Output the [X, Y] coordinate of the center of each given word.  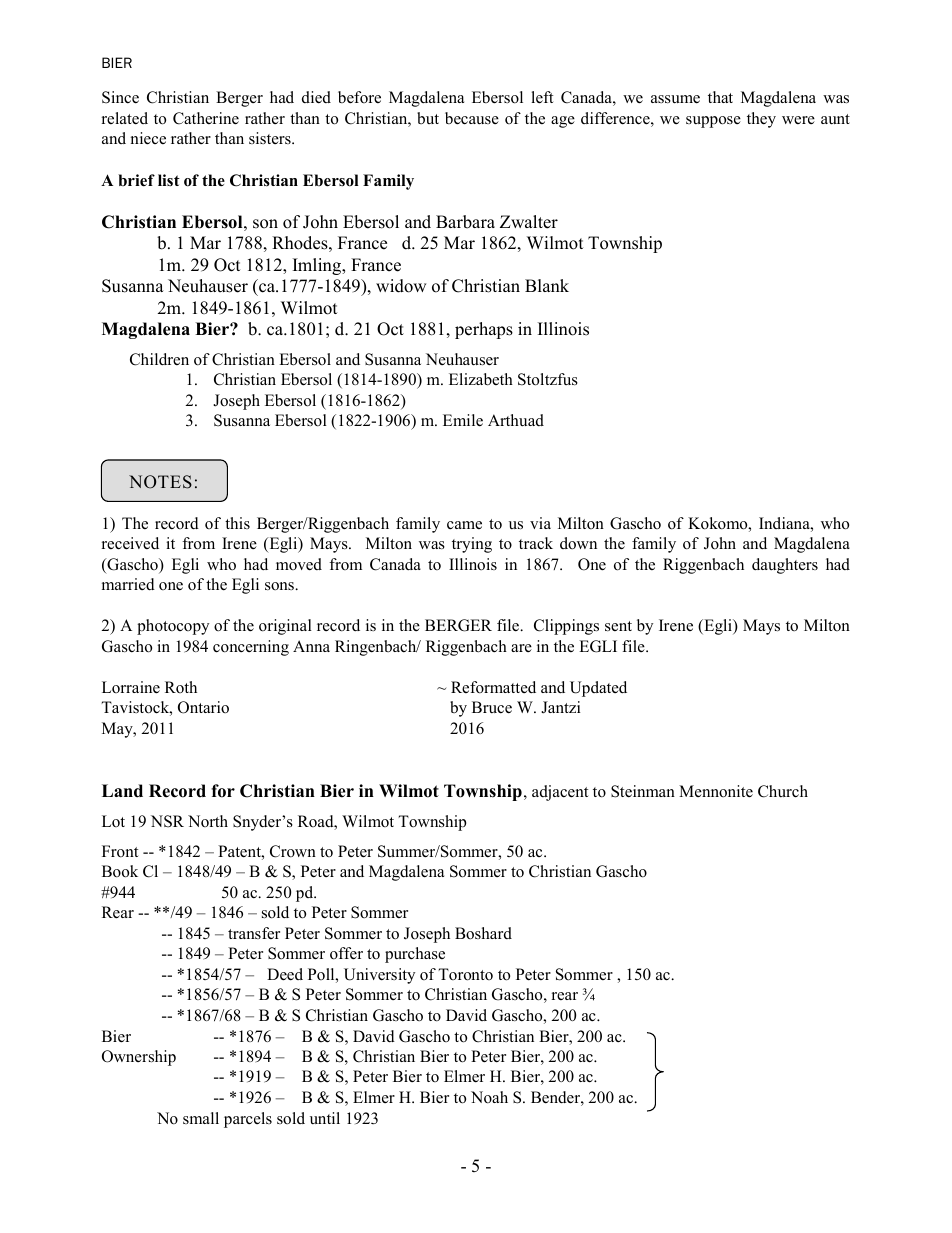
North [208, 821]
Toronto [465, 974]
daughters [785, 566]
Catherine [206, 118]
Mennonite [716, 791]
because [472, 118]
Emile [463, 420]
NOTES [160, 482]
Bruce [492, 707]
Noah [489, 1097]
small [201, 1118]
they [761, 120]
